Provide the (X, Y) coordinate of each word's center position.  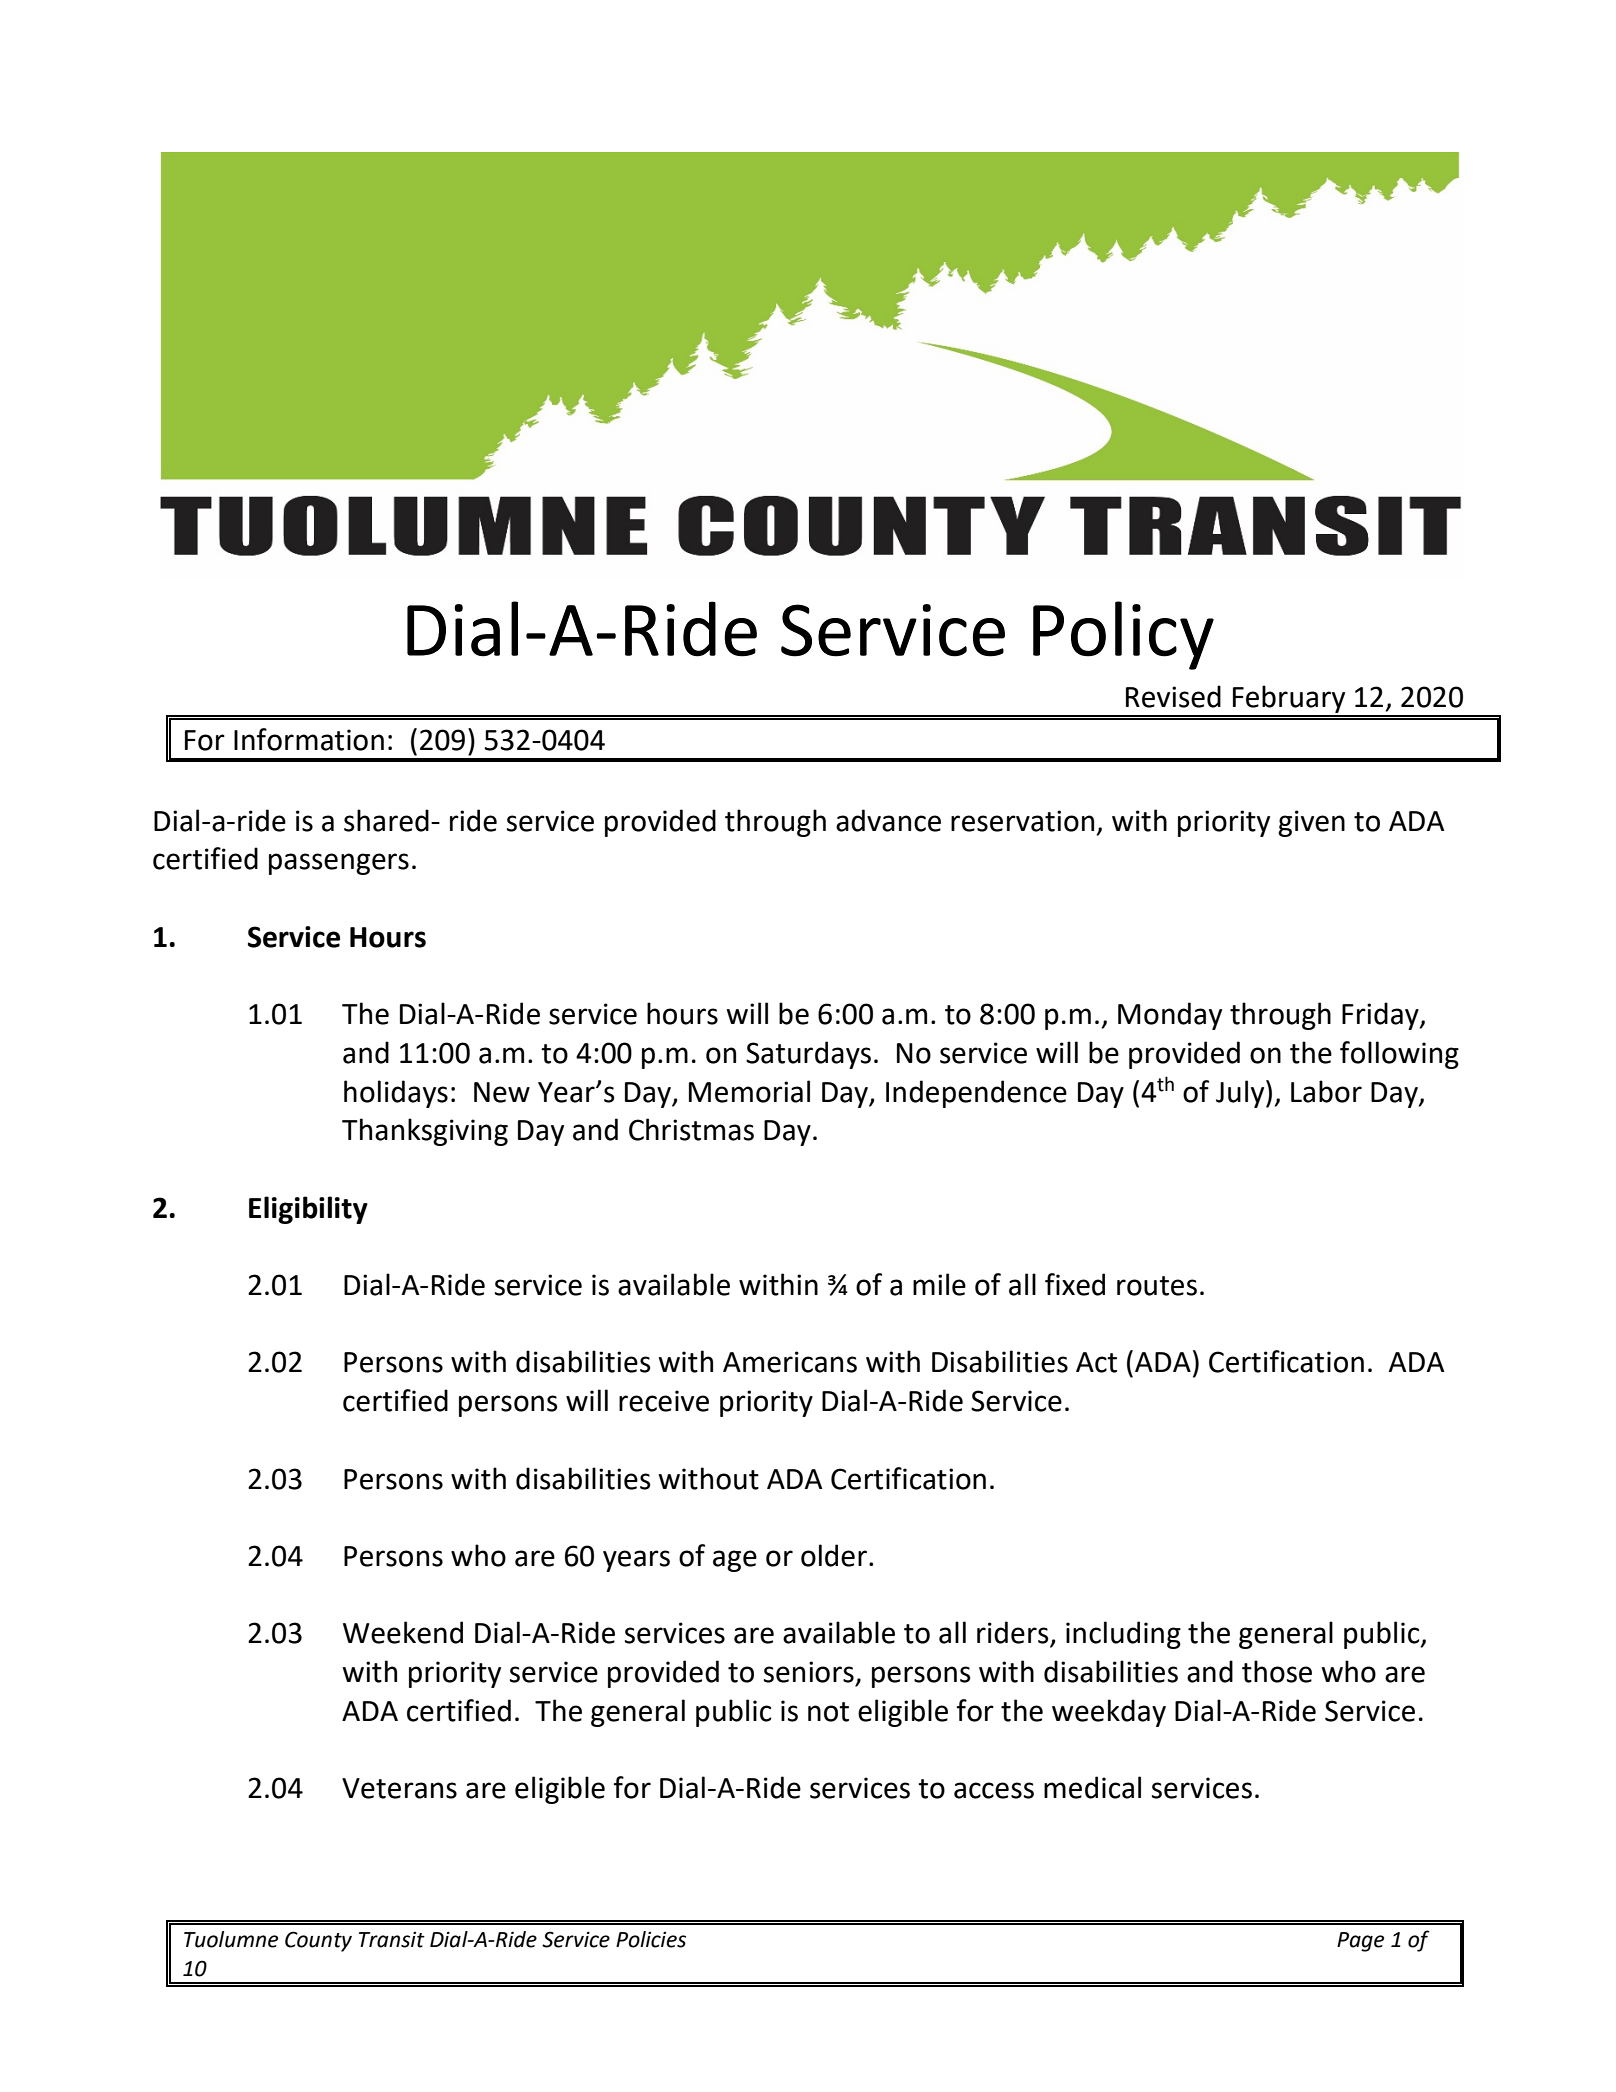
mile (939, 1284)
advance (888, 820)
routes (1157, 1286)
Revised (1173, 696)
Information (309, 739)
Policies (651, 1939)
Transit (392, 1940)
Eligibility (308, 1210)
